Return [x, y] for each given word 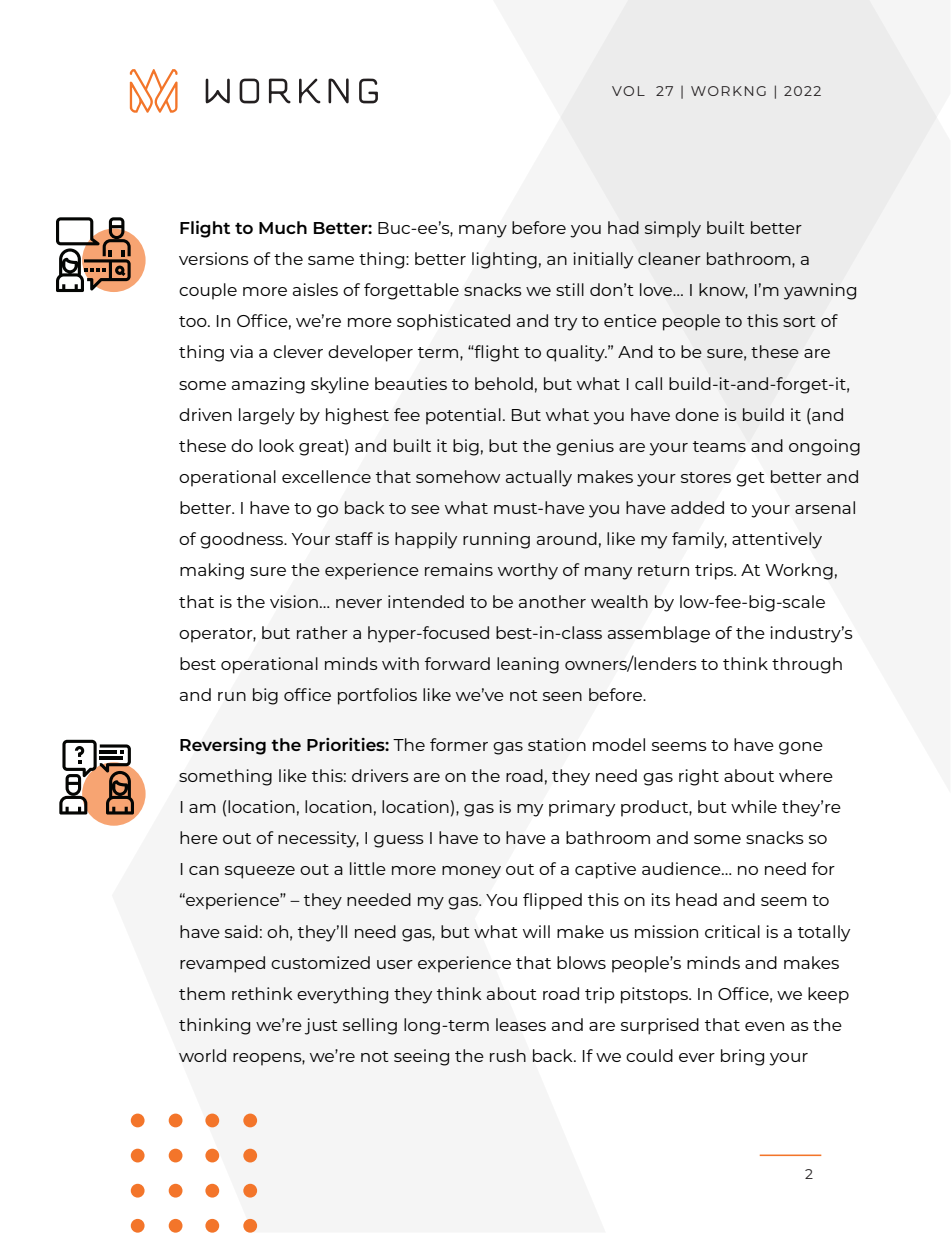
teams [719, 446]
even [764, 1026]
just [321, 1026]
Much [283, 227]
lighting [504, 260]
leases [521, 1024]
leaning [528, 665]
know [723, 291]
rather [322, 632]
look [276, 445]
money [471, 872]
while [754, 806]
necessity [318, 839]
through [807, 665]
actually [539, 478]
